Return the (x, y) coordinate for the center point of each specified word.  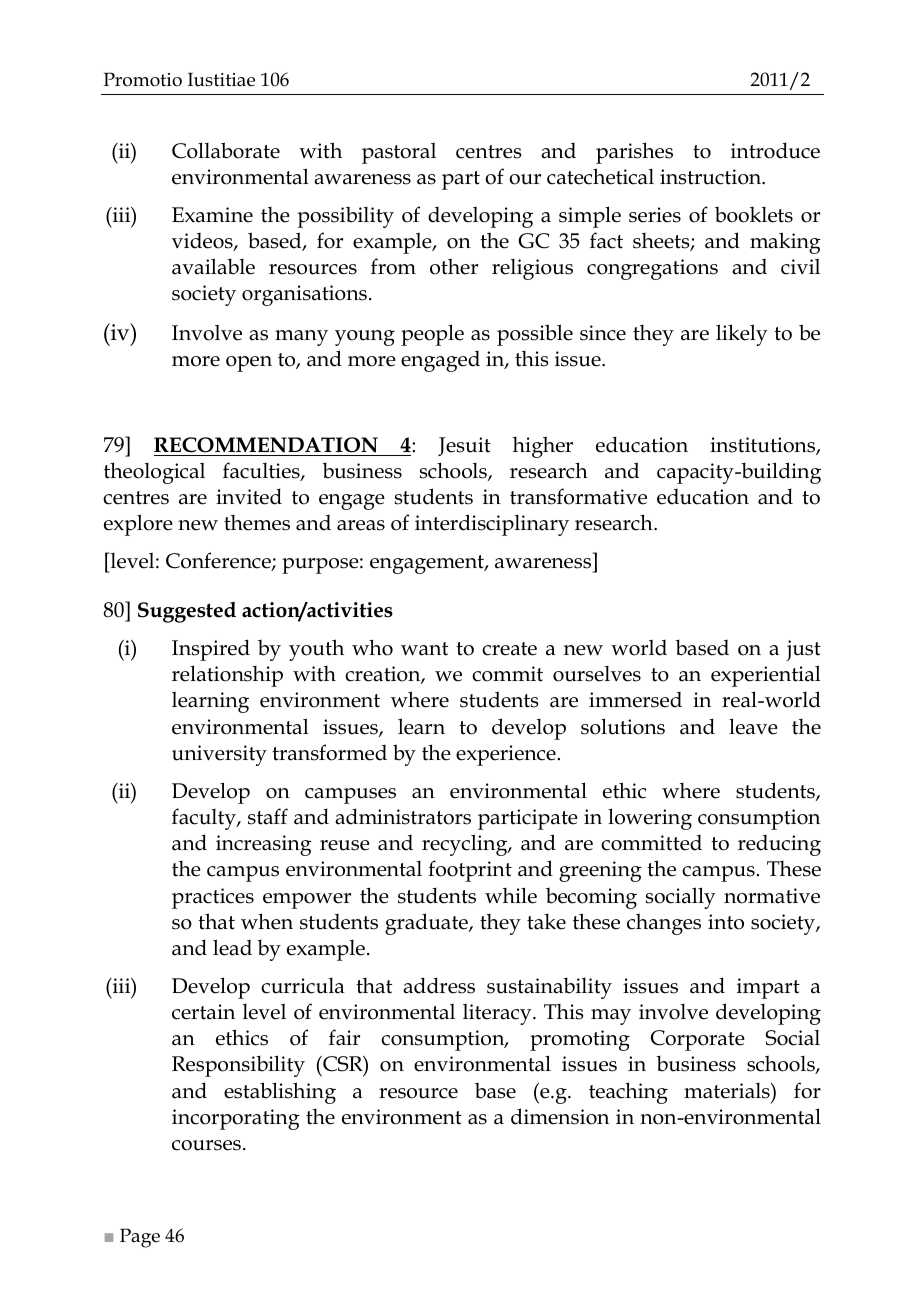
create (509, 649)
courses (206, 1145)
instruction (712, 177)
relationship (227, 676)
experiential (766, 676)
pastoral (399, 153)
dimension (560, 1116)
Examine (212, 215)
